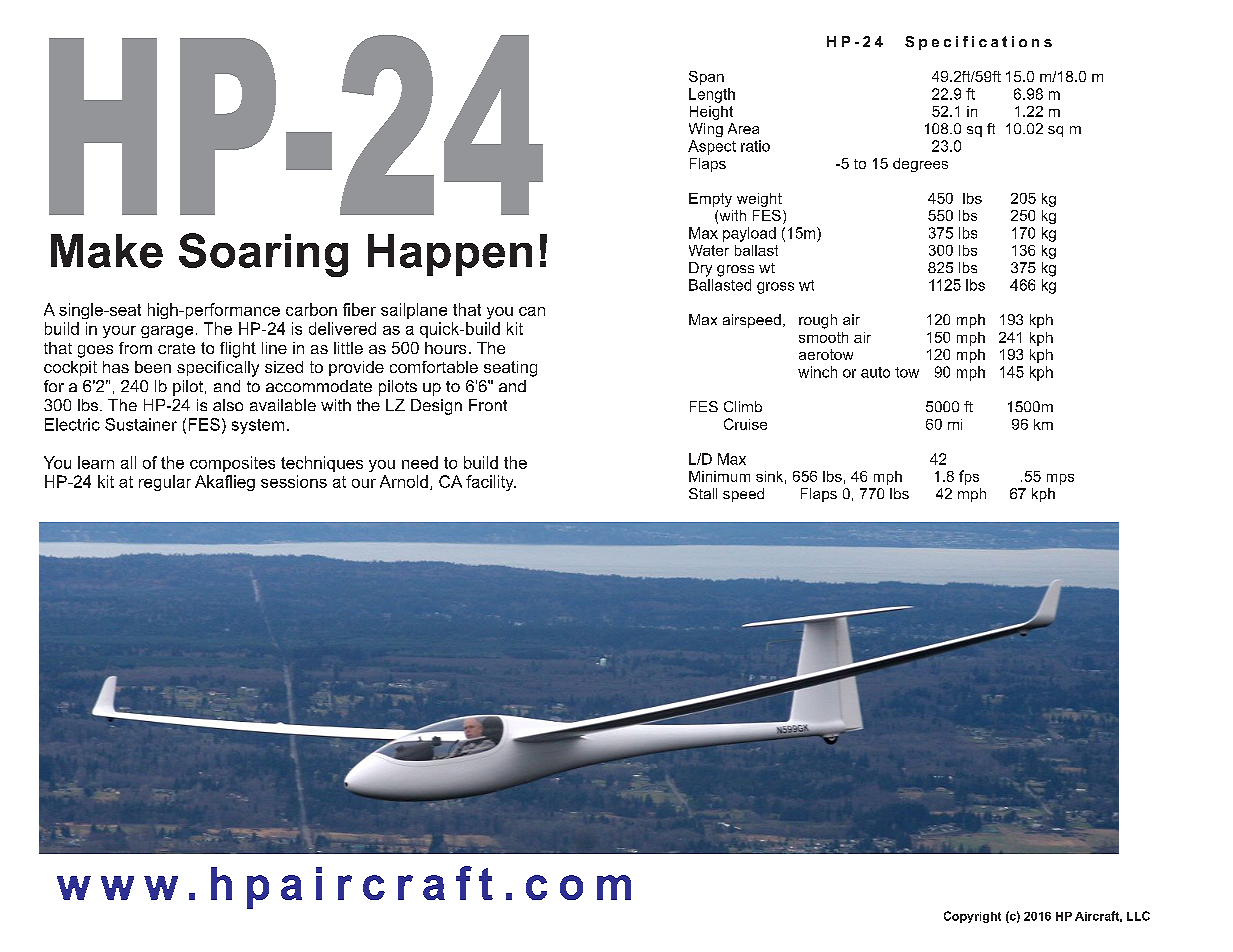 The height and width of the image is (952, 1233). I want to click on Make, so click(107, 251).
